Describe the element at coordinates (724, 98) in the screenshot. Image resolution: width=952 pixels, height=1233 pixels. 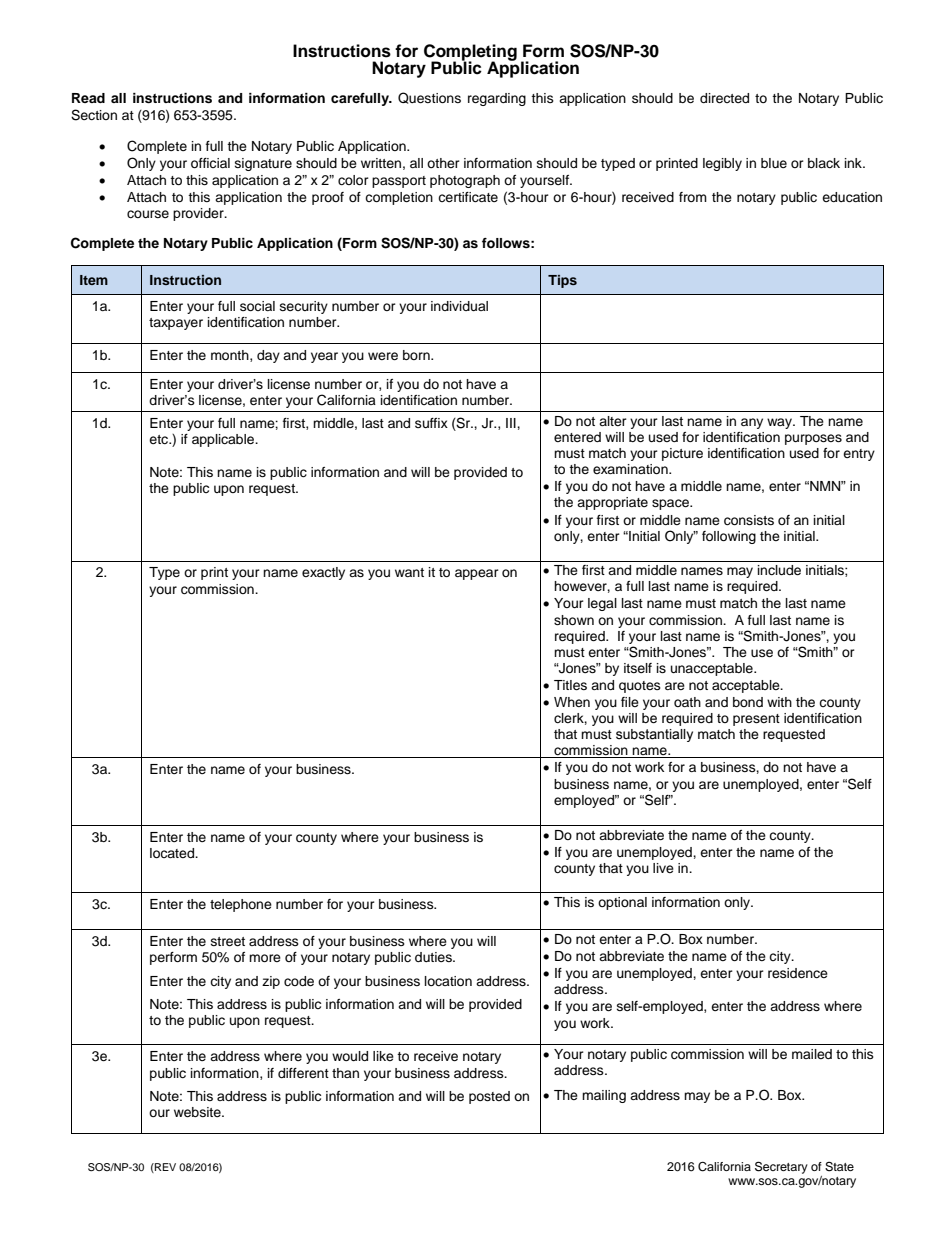
I see `directed` at that location.
